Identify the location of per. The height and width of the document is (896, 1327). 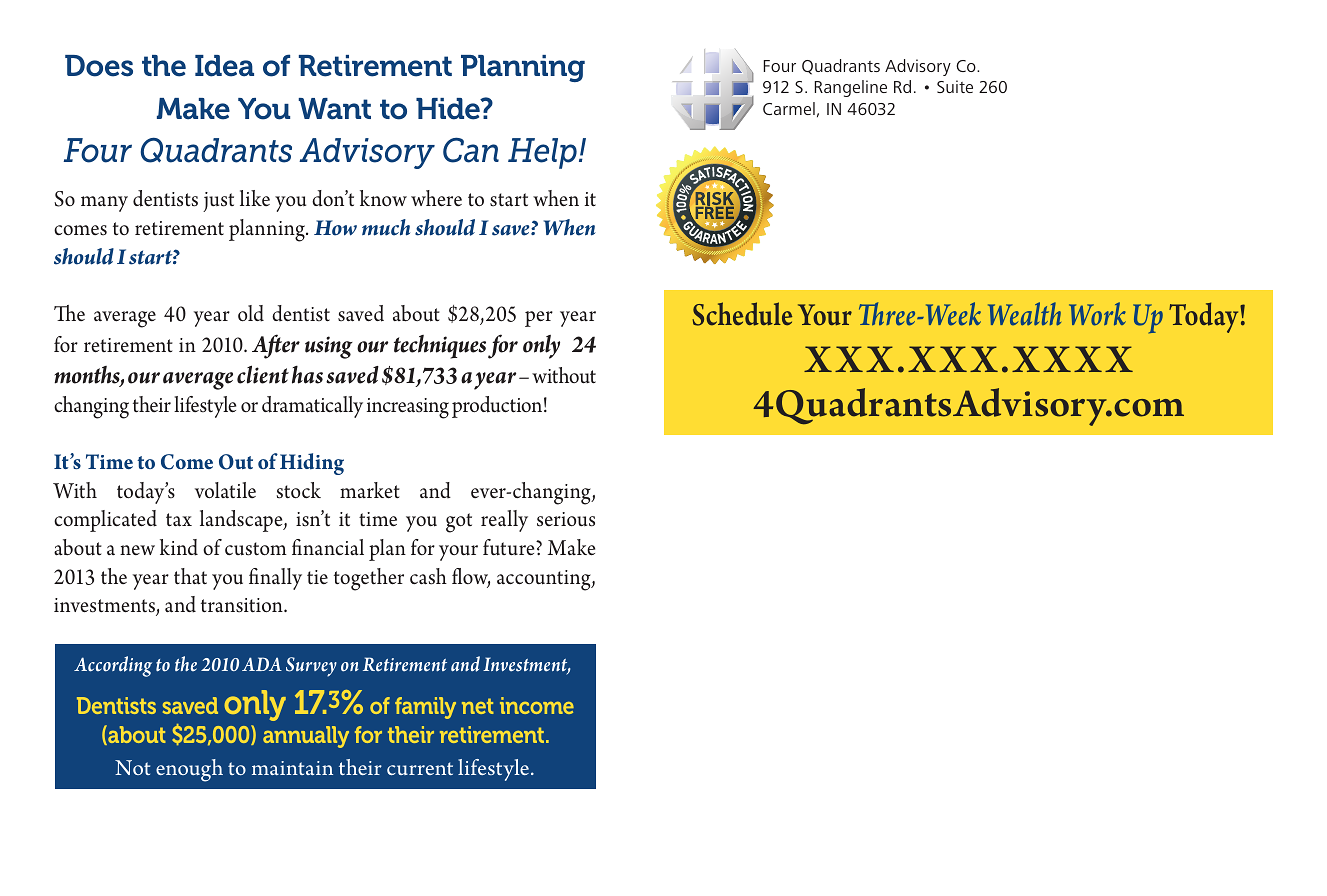
(539, 319).
